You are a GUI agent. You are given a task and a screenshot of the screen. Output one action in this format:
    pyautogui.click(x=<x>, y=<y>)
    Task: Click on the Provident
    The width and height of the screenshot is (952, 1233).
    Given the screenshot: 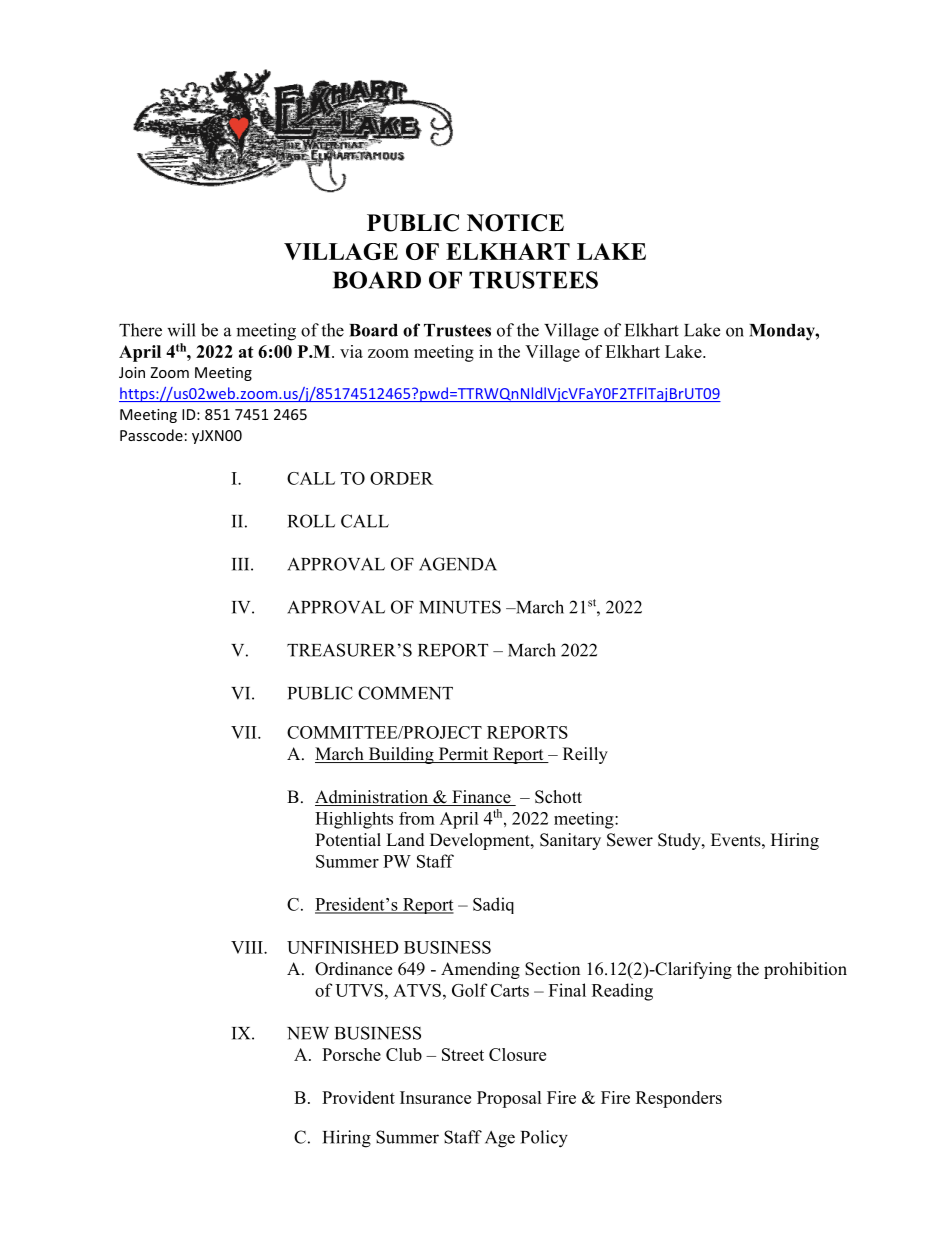 What is the action you would take?
    pyautogui.click(x=358, y=1097)
